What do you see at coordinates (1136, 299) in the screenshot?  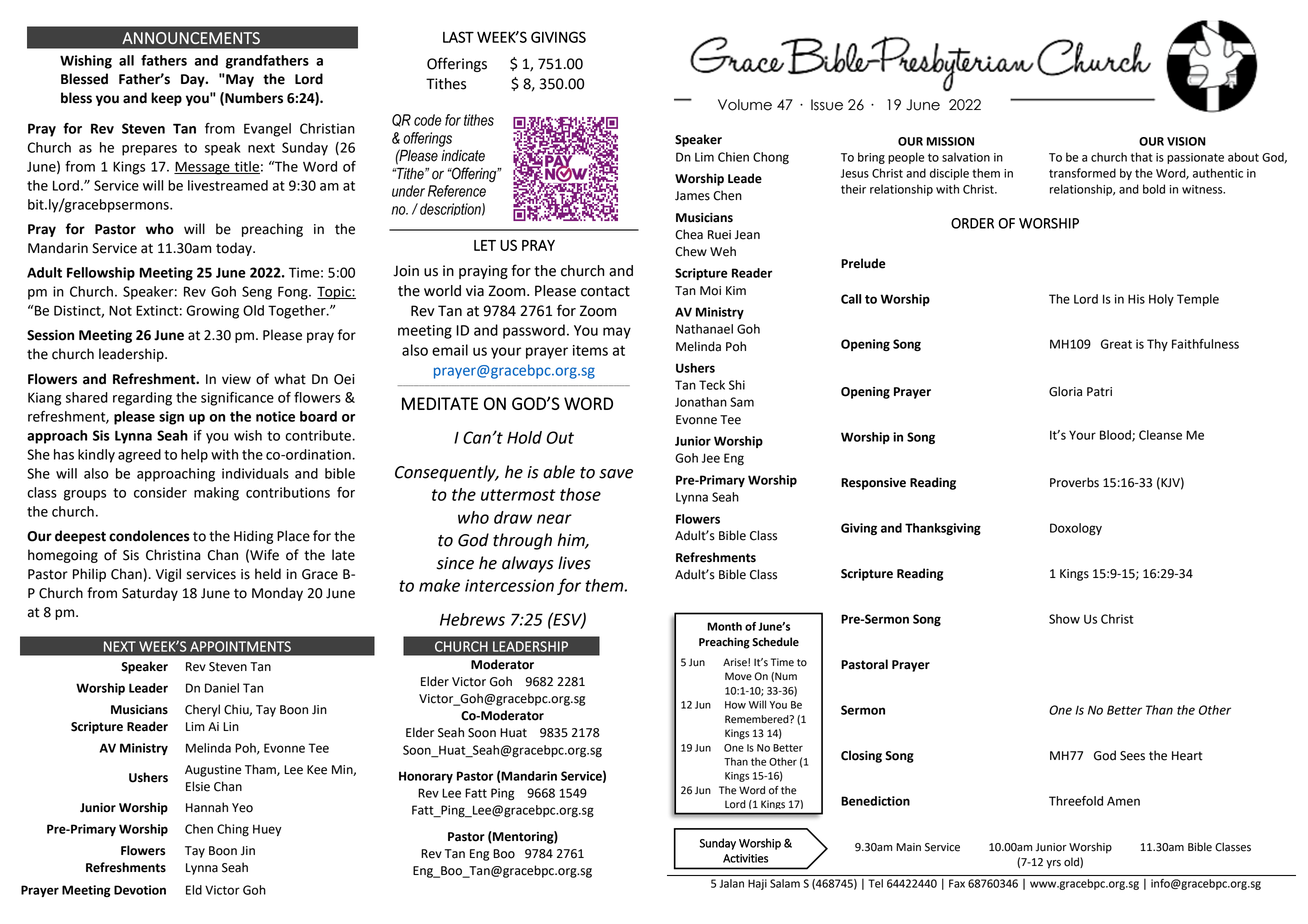 I see `His` at bounding box center [1136, 299].
